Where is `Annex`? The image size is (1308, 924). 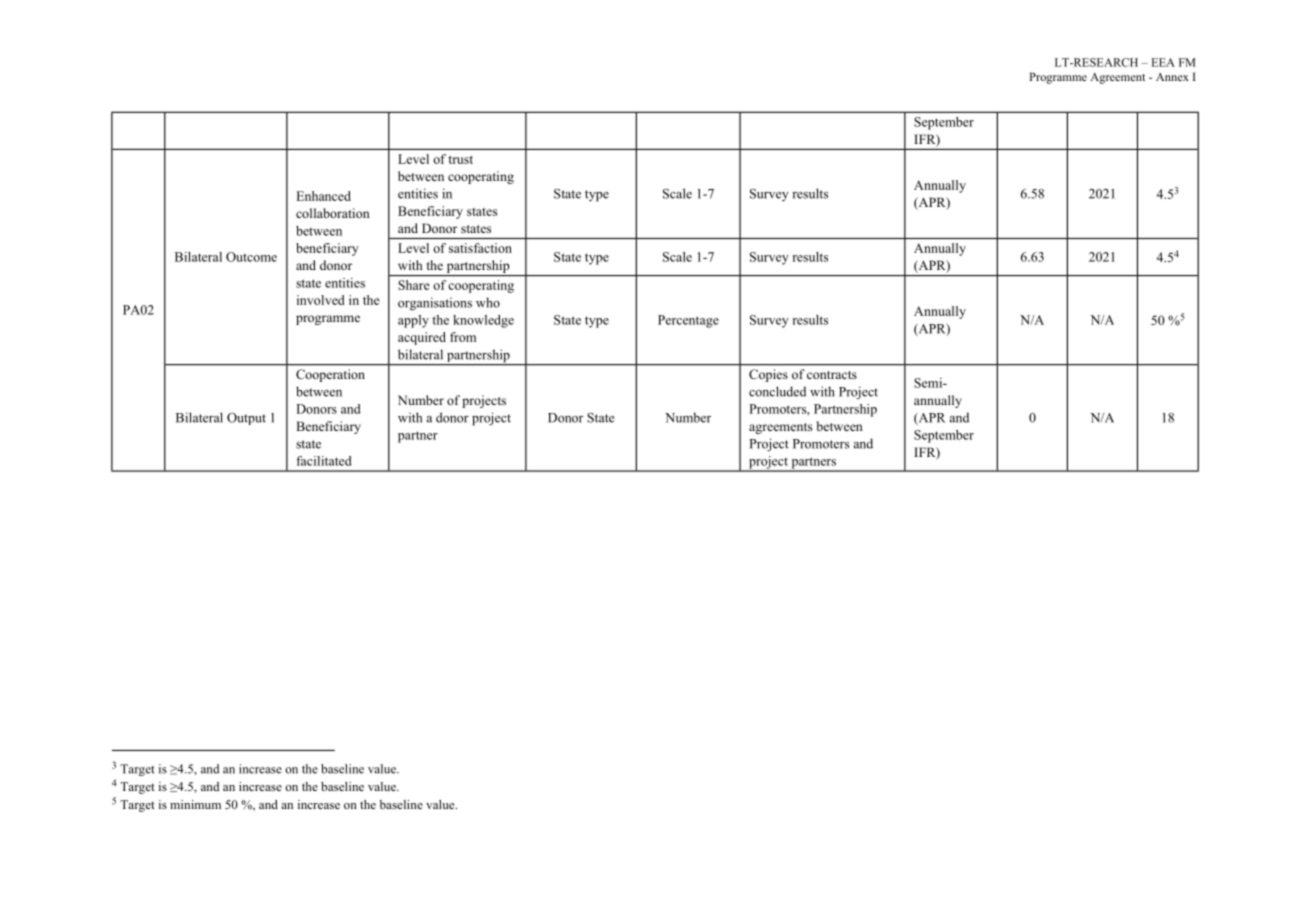 Annex is located at coordinates (1172, 77).
